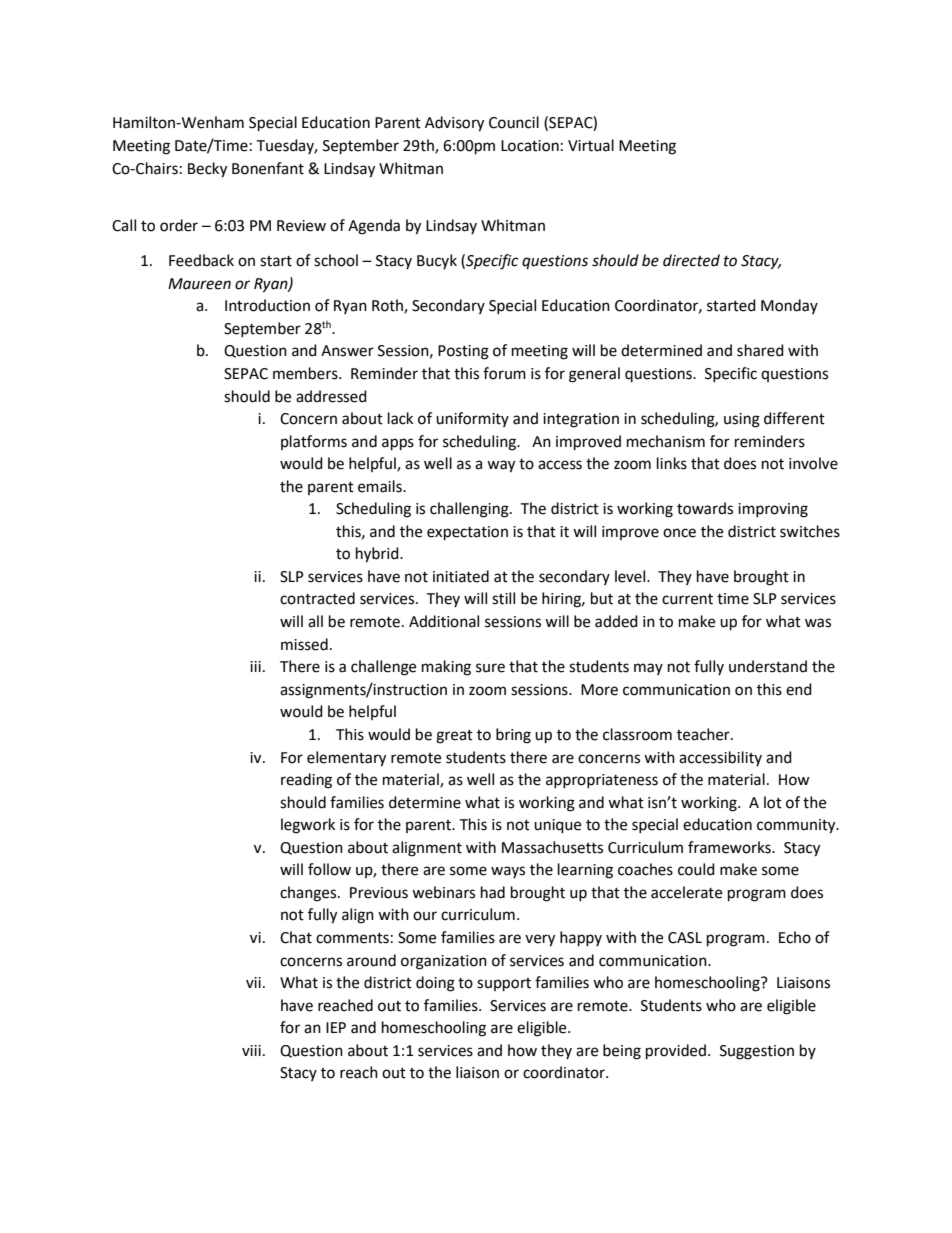 The image size is (952, 1233). What do you see at coordinates (504, 985) in the image?
I see `support` at bounding box center [504, 985].
